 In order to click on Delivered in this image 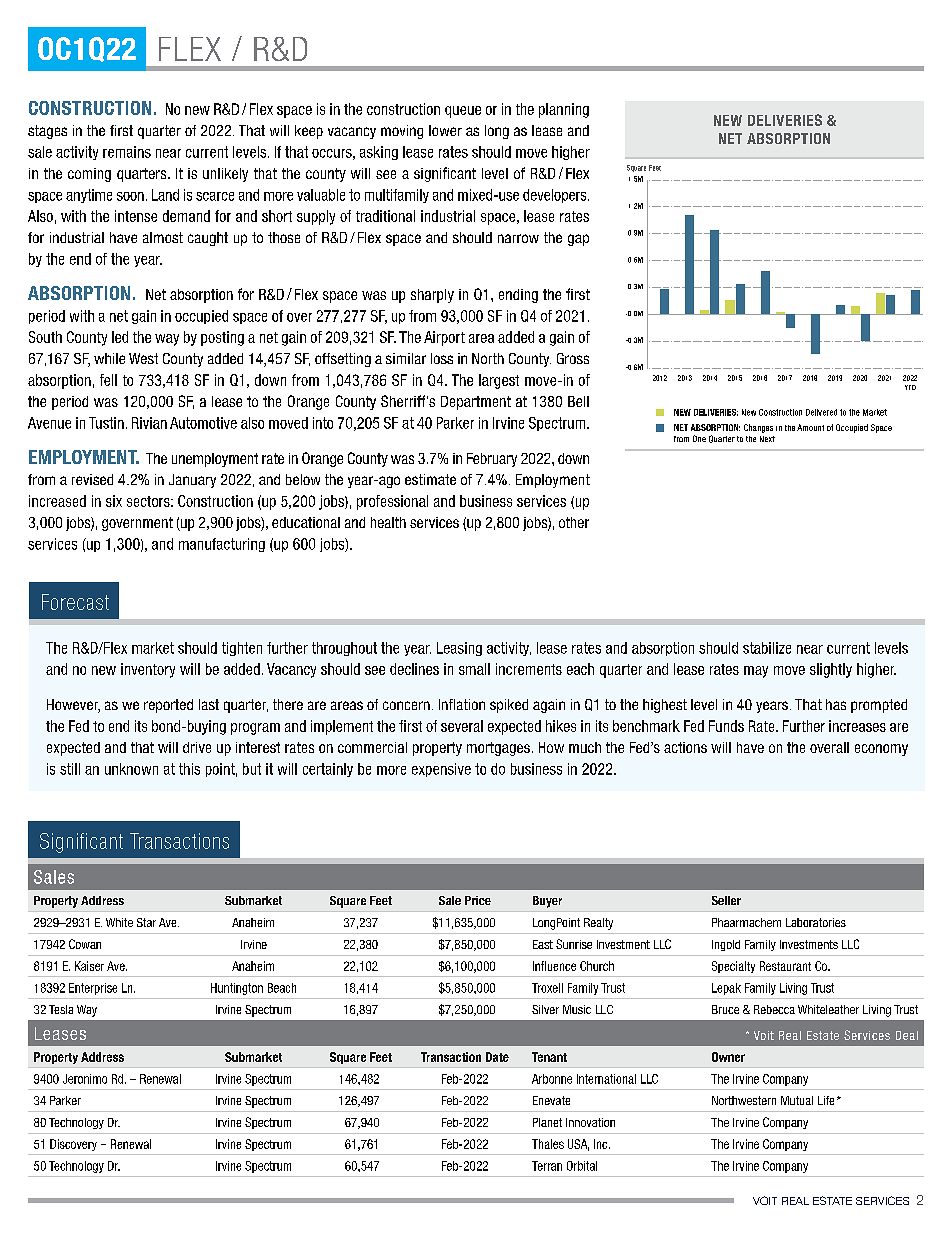, I will do `click(821, 412)`.
